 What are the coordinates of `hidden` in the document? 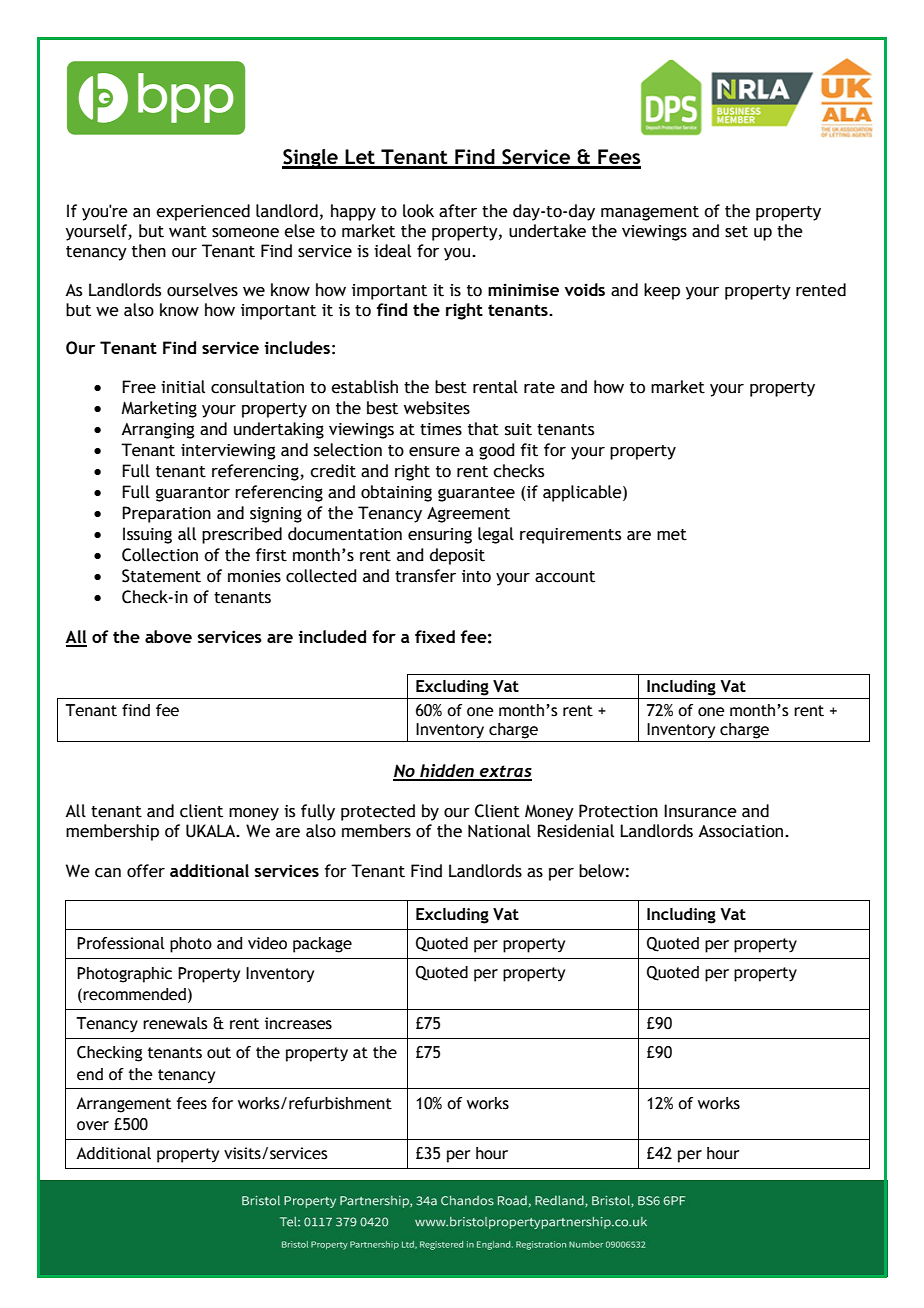 It's located at (447, 772).
